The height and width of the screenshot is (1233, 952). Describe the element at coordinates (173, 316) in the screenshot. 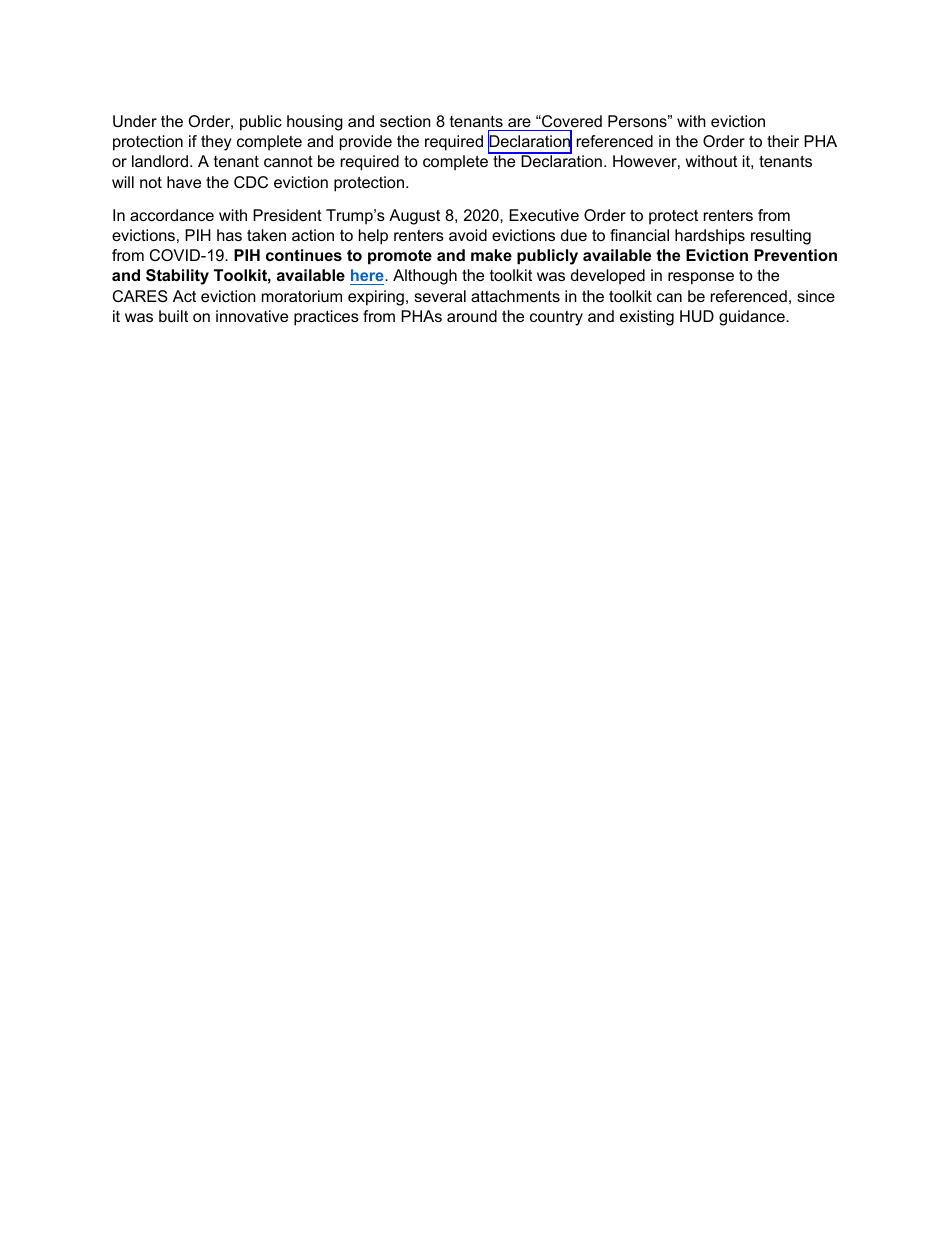

I see `built` at that location.
